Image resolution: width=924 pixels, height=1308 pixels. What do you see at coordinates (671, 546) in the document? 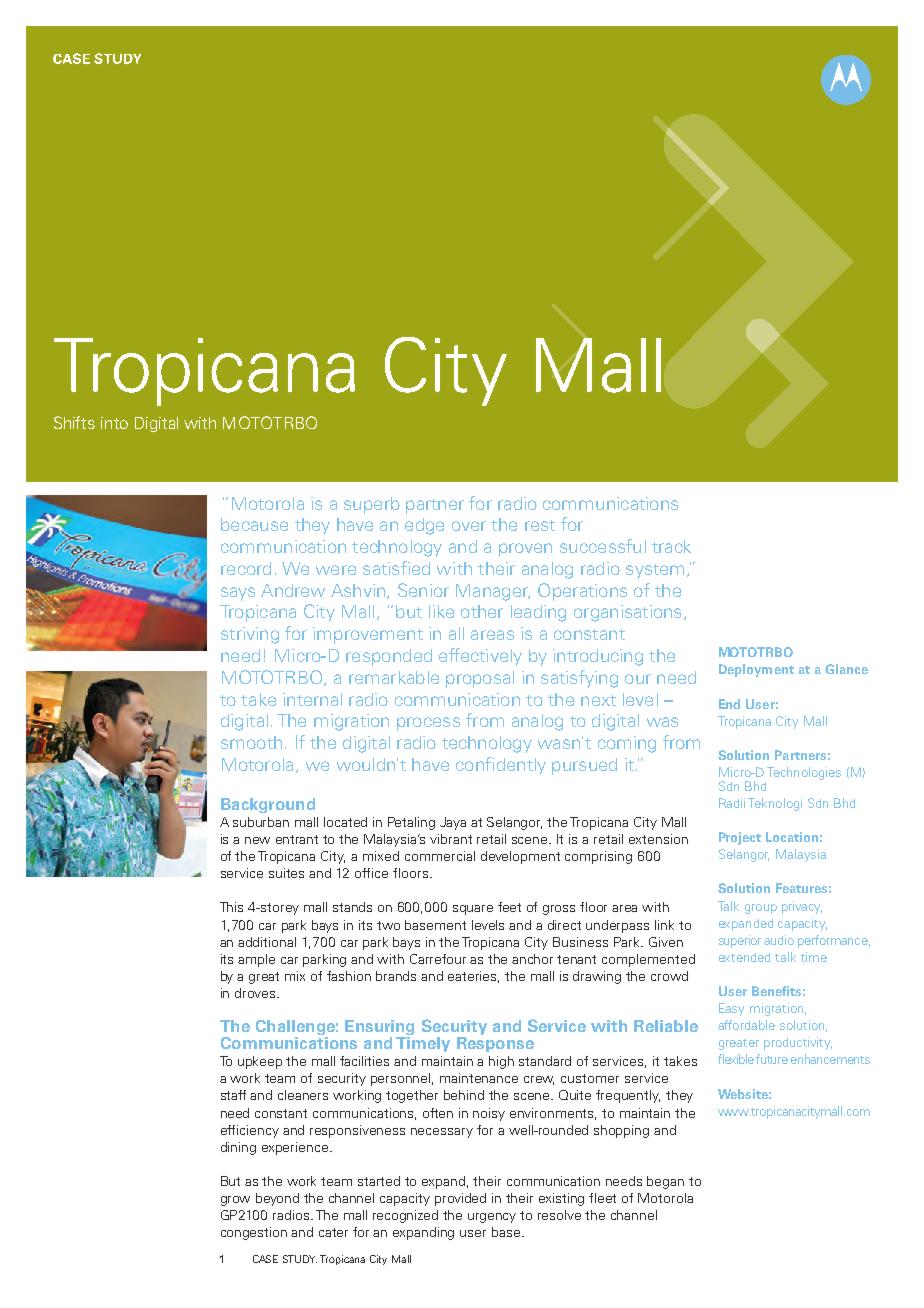
I see `track` at bounding box center [671, 546].
